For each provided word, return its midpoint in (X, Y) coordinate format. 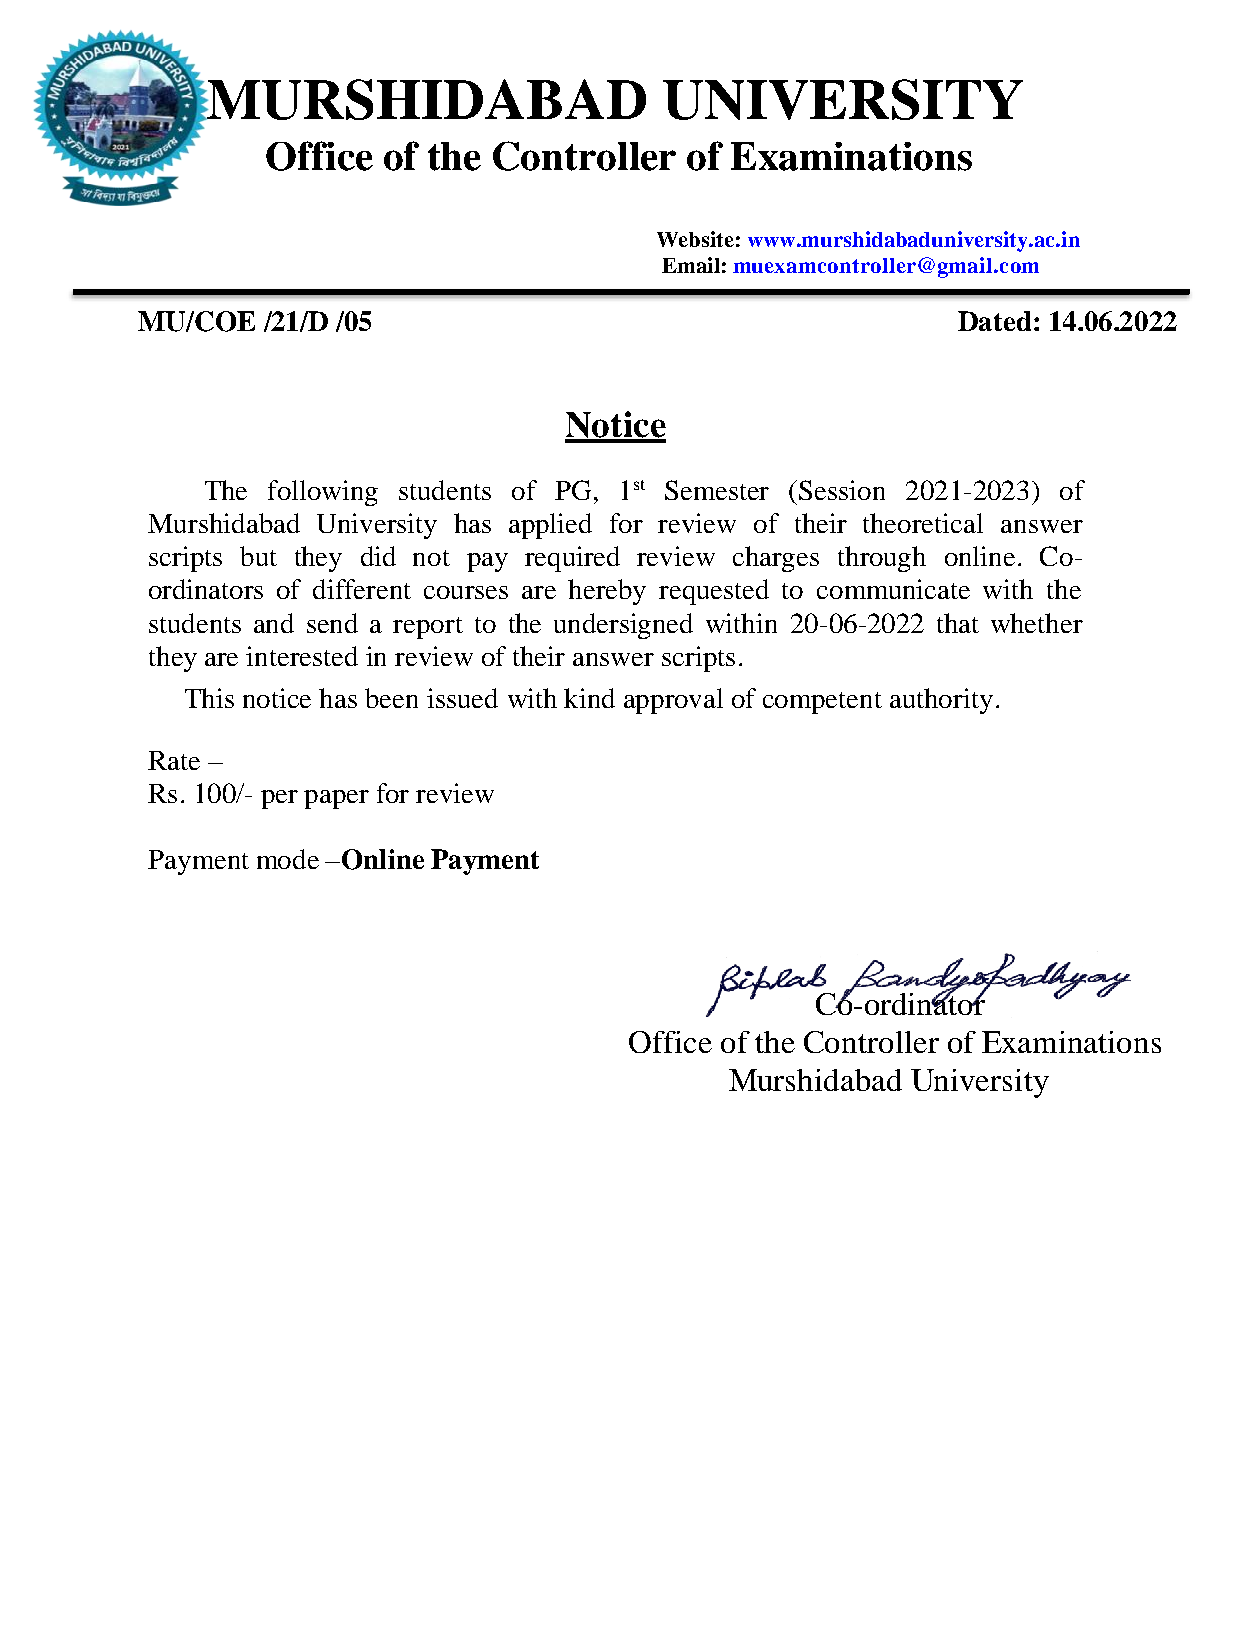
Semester (717, 490)
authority (941, 701)
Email (691, 265)
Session (842, 490)
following (323, 493)
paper (336, 799)
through (882, 559)
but (258, 556)
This (209, 698)
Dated (994, 321)
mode (288, 859)
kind (589, 698)
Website (695, 239)
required (572, 559)
